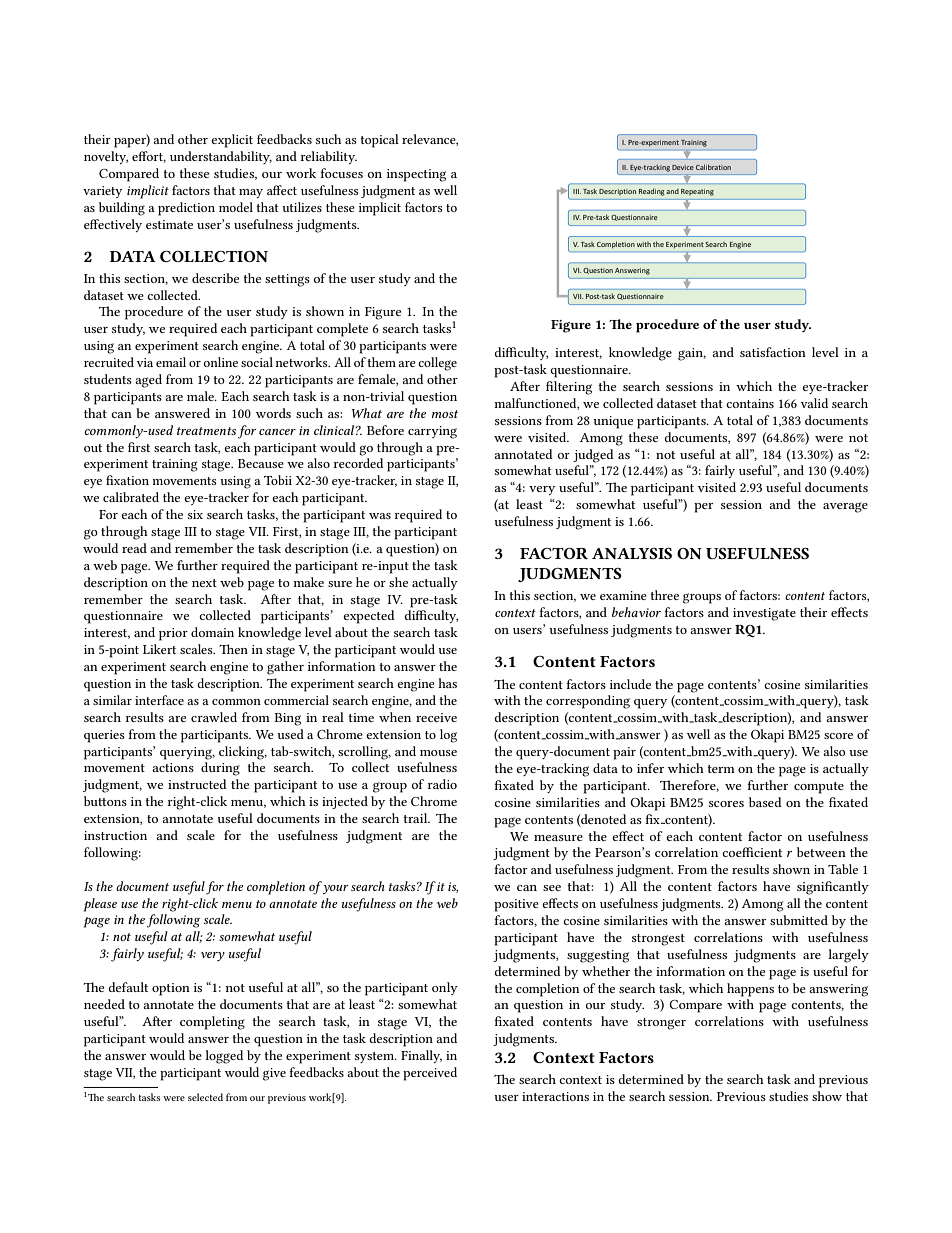 This page has height=1233, width=952. What do you see at coordinates (221, 157) in the page?
I see `understandability` at bounding box center [221, 157].
